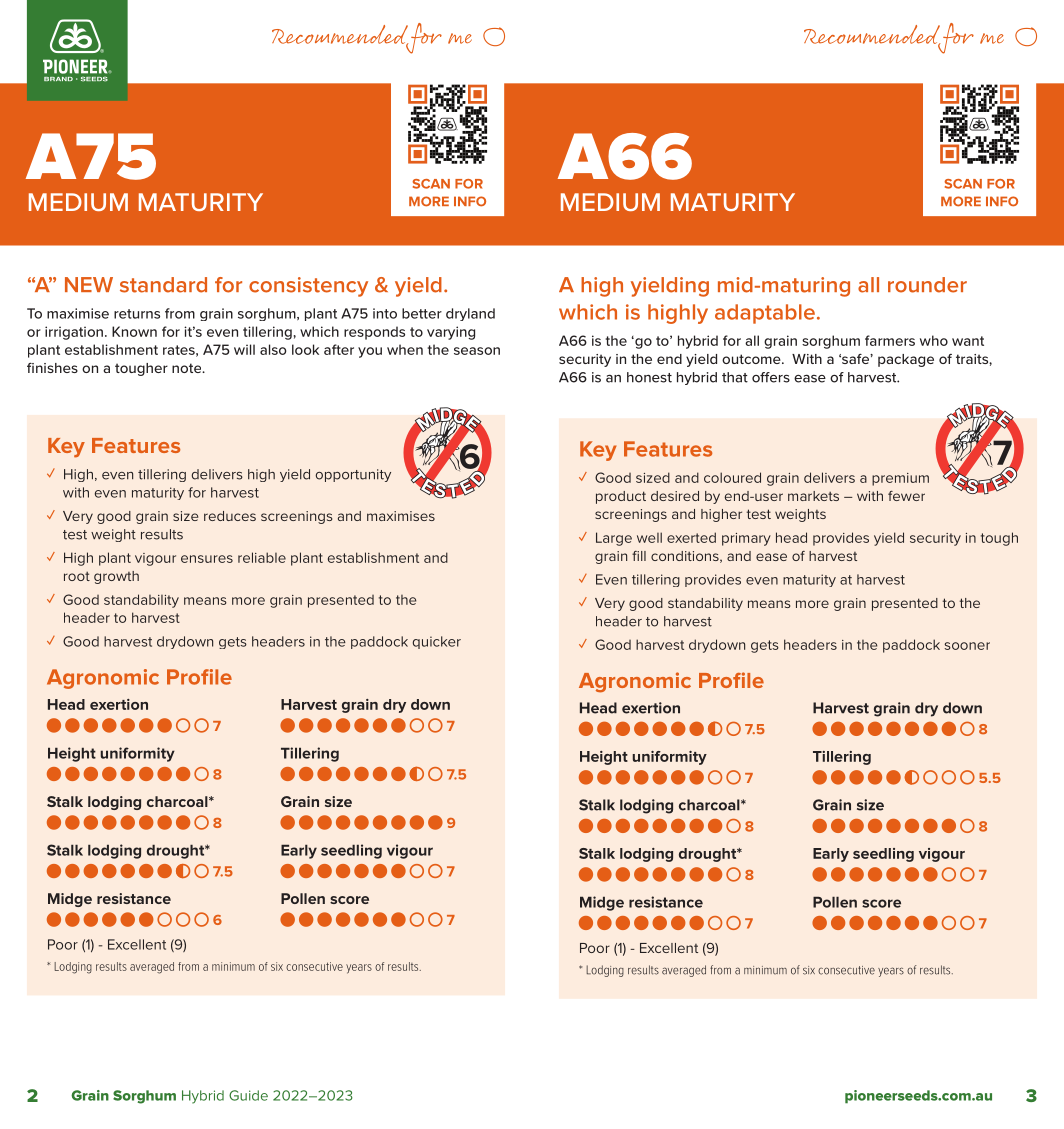  Describe the element at coordinates (116, 577) in the page. I see `growth` at that location.
